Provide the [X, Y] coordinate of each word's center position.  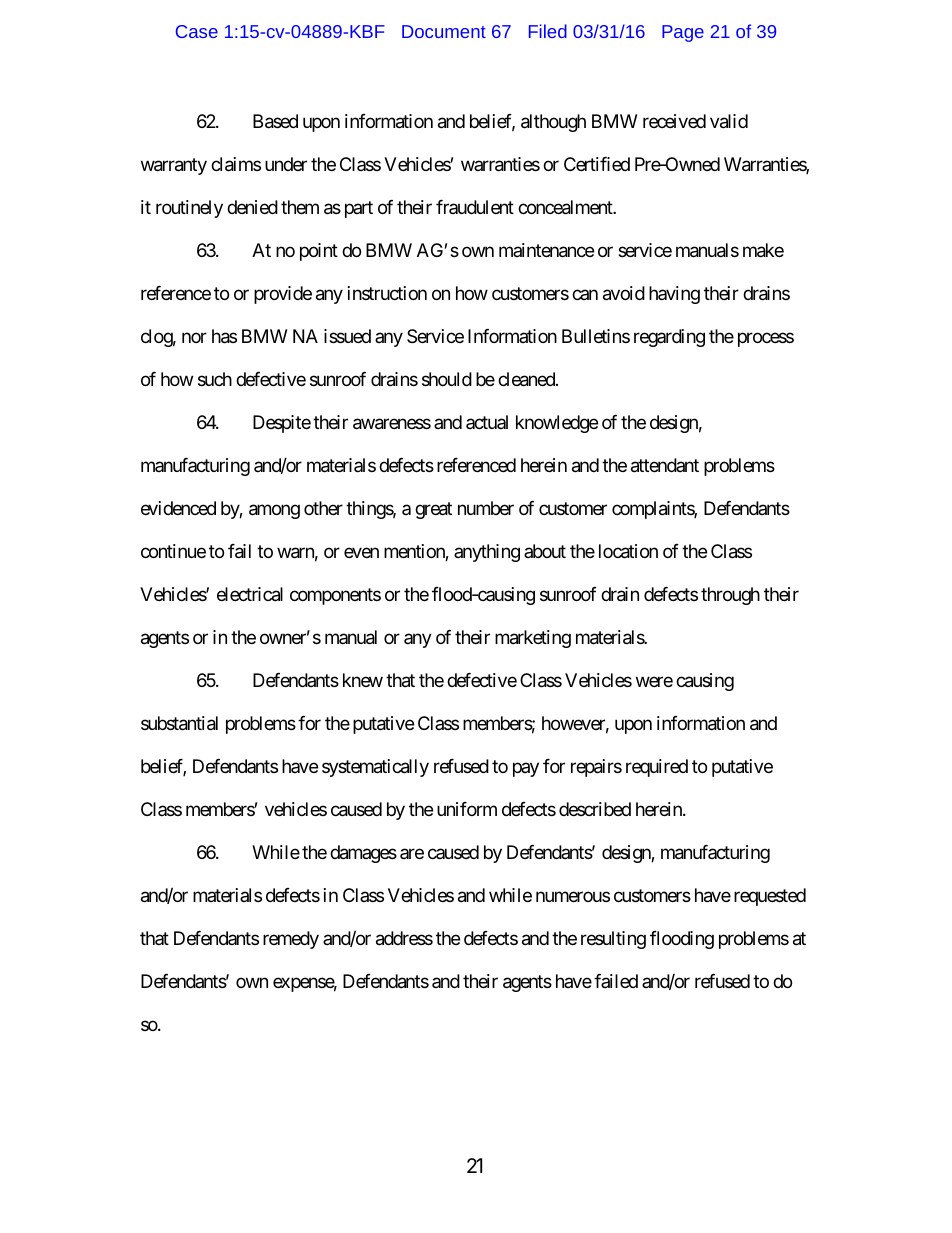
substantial [179, 723]
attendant [665, 465]
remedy [291, 940]
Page [683, 33]
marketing [533, 639]
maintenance [546, 250]
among [274, 512]
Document [444, 31]
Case [197, 31]
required [657, 768]
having [674, 295]
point [319, 252]
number [486, 508]
